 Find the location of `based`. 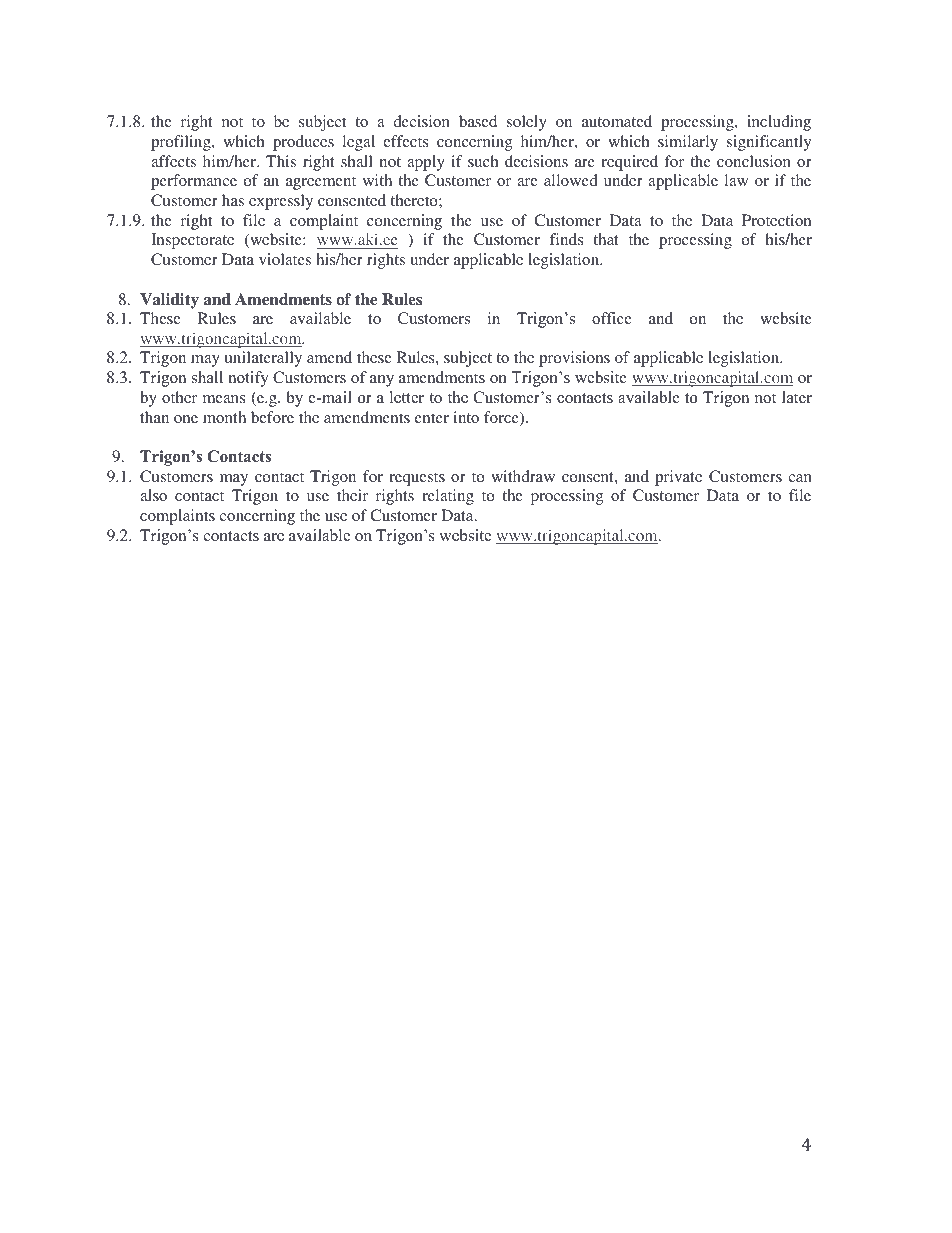

based is located at coordinates (478, 121).
